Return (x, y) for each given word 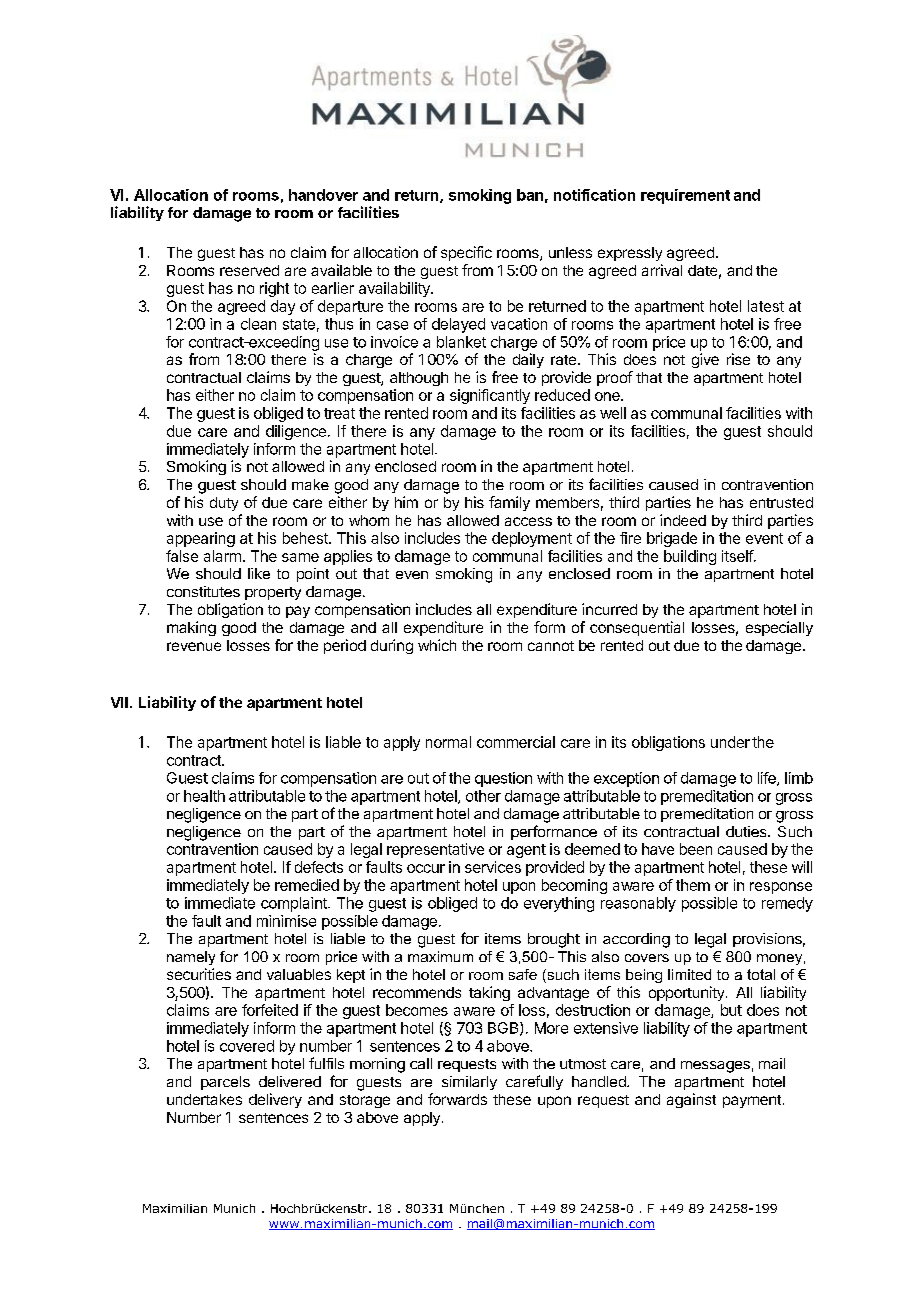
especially (779, 628)
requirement (685, 196)
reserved (249, 270)
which (437, 645)
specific (466, 253)
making (191, 628)
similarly (469, 1083)
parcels (225, 1083)
